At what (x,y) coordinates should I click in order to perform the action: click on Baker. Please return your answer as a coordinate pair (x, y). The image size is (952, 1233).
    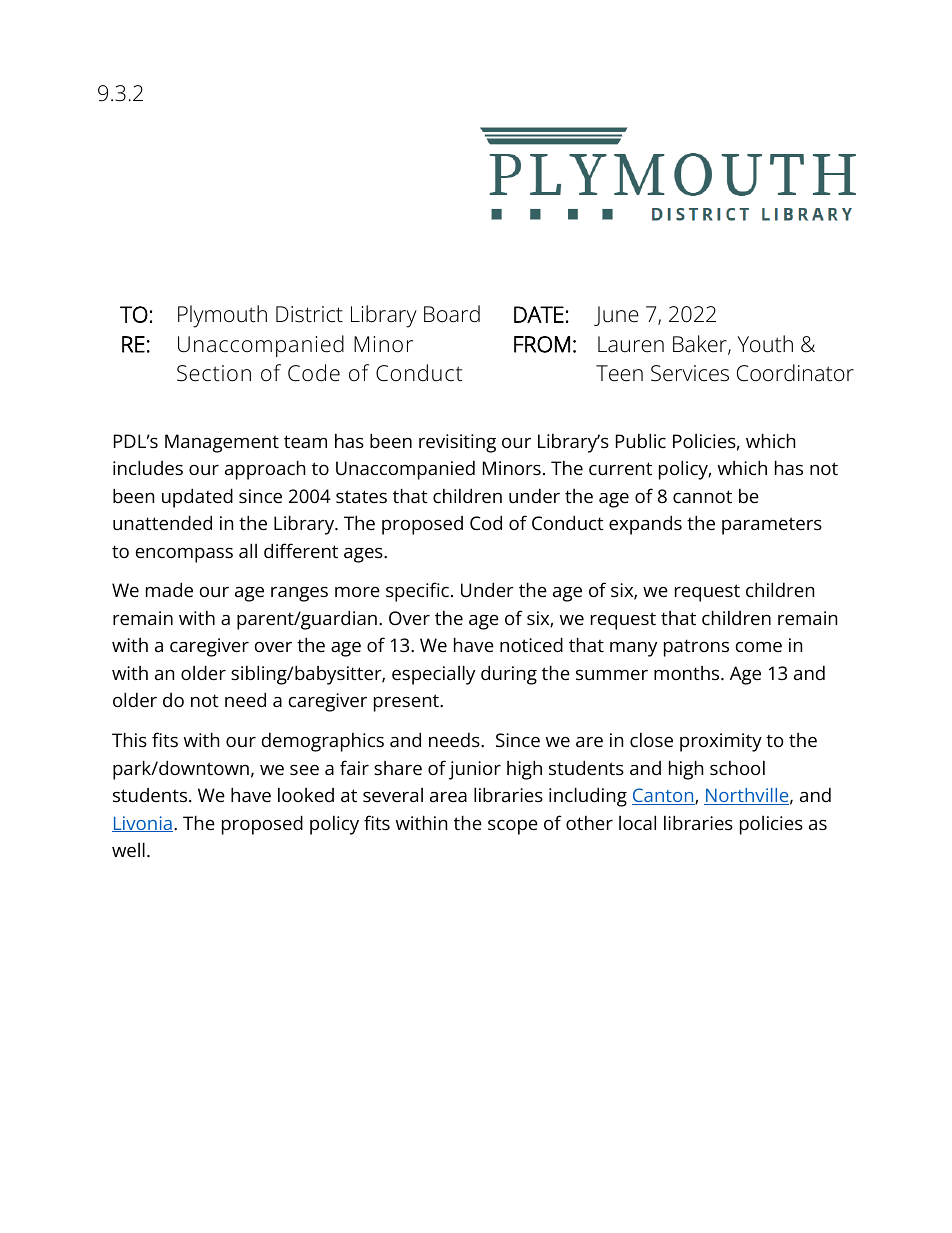
    Looking at the image, I should click on (701, 345).
